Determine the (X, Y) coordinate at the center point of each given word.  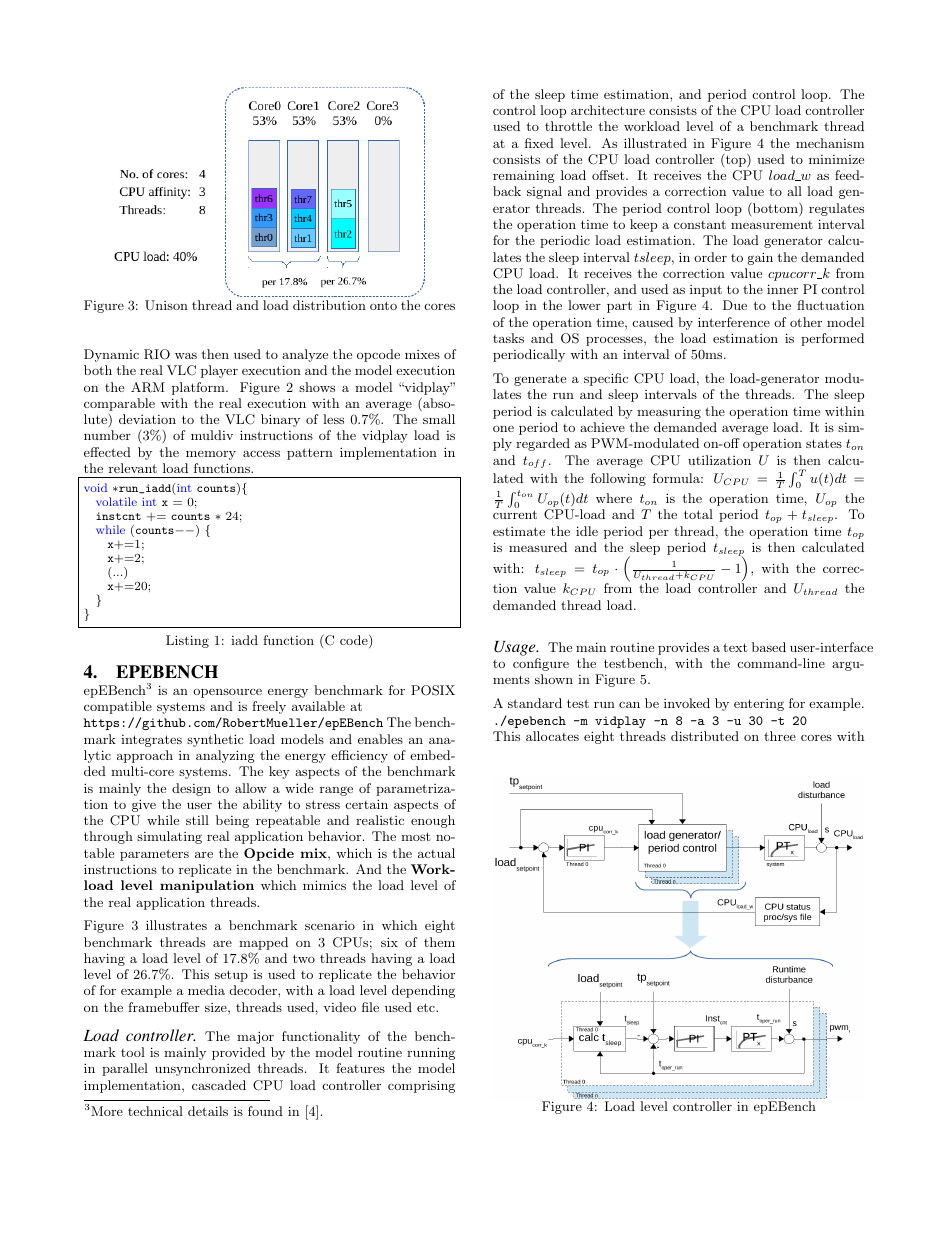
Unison (166, 305)
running (431, 1053)
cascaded (219, 1085)
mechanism (830, 143)
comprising (421, 1086)
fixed (539, 143)
